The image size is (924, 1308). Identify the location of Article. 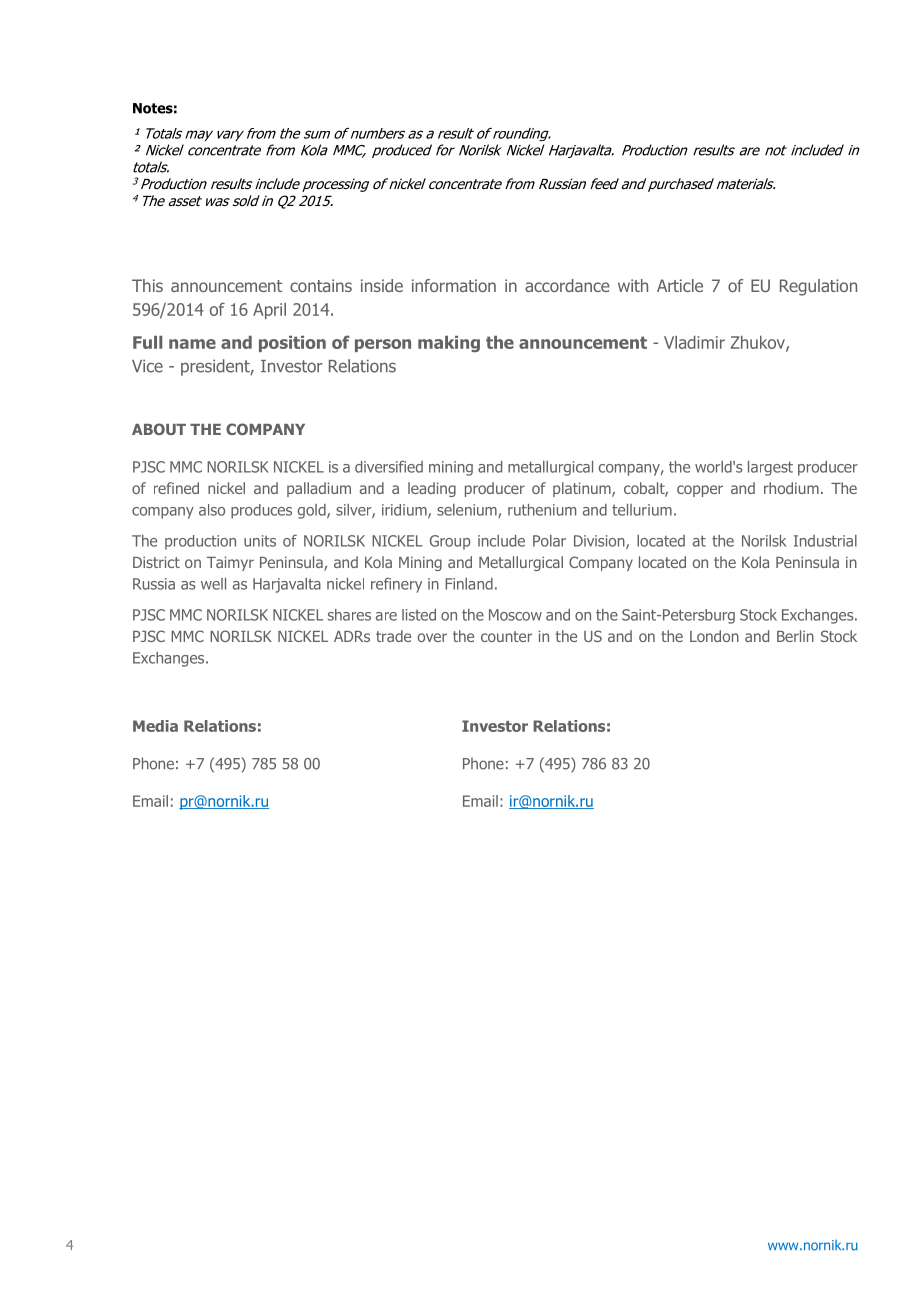
(680, 285).
